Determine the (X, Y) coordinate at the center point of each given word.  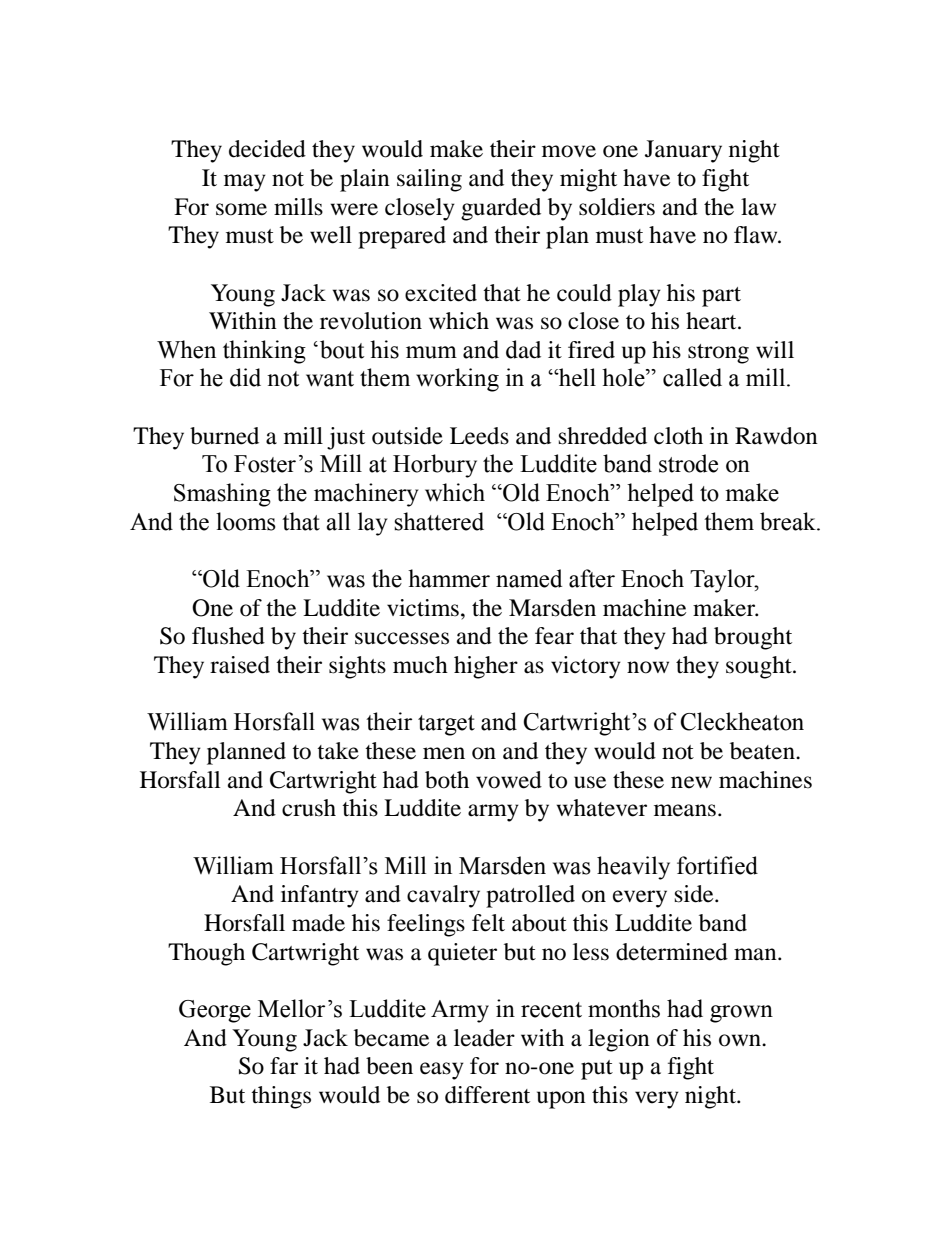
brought (753, 638)
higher (486, 667)
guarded (501, 209)
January (683, 151)
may (245, 183)
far (284, 1066)
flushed (228, 636)
